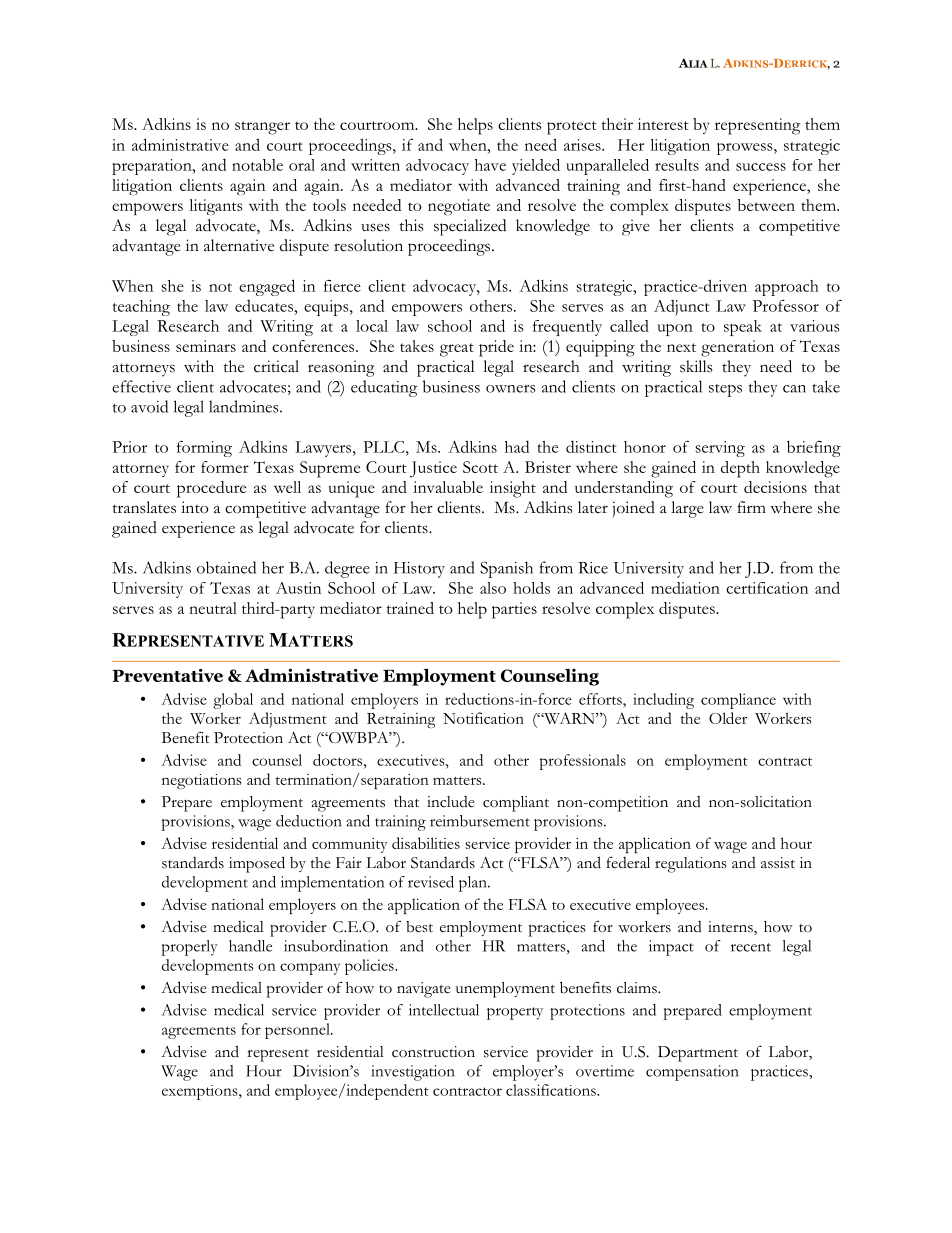 Image resolution: width=952 pixels, height=1233 pixels. I want to click on success, so click(761, 167).
